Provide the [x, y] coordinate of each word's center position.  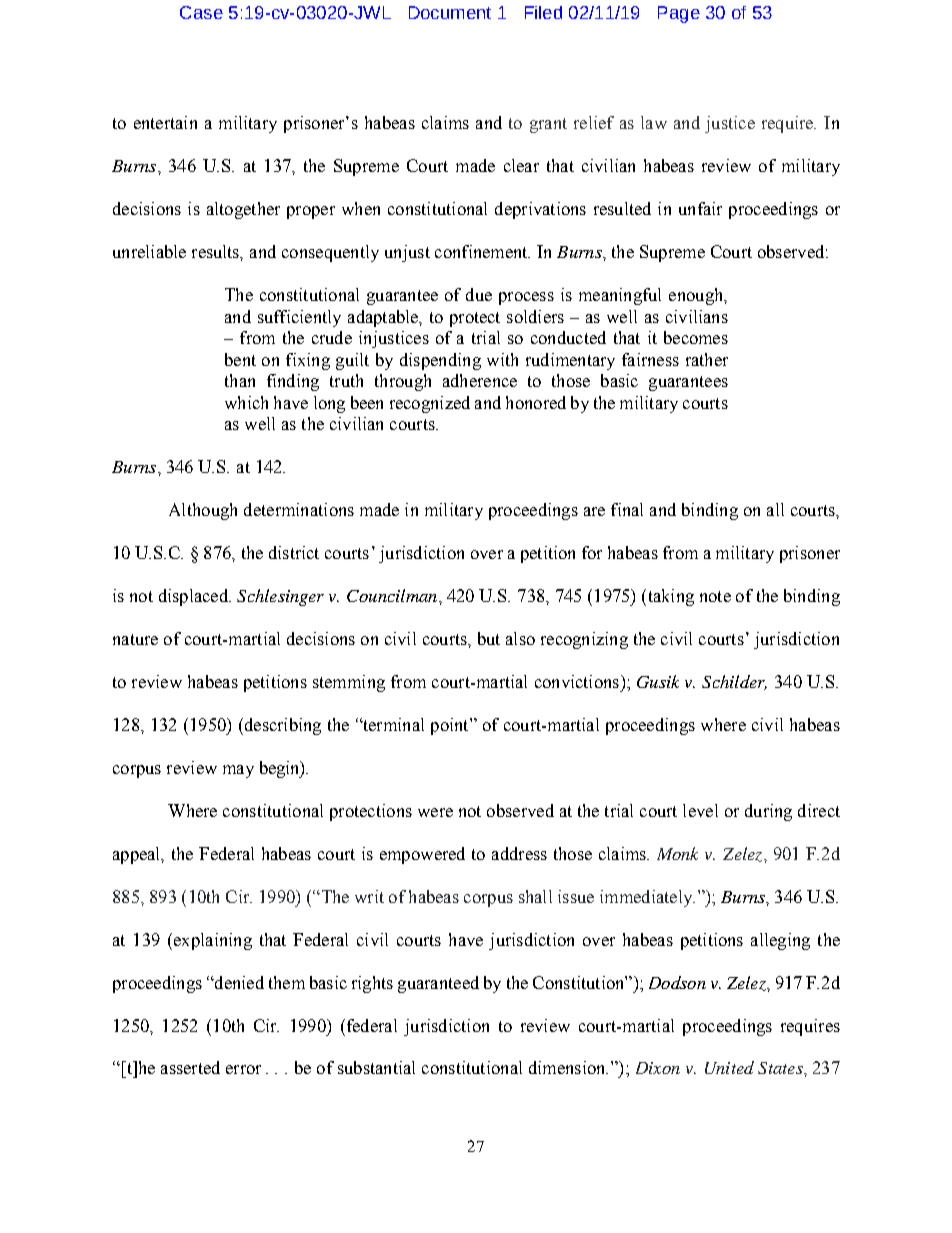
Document [450, 12]
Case [201, 12]
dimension [568, 1067]
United [729, 1067]
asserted [190, 1067]
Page [679, 14]
